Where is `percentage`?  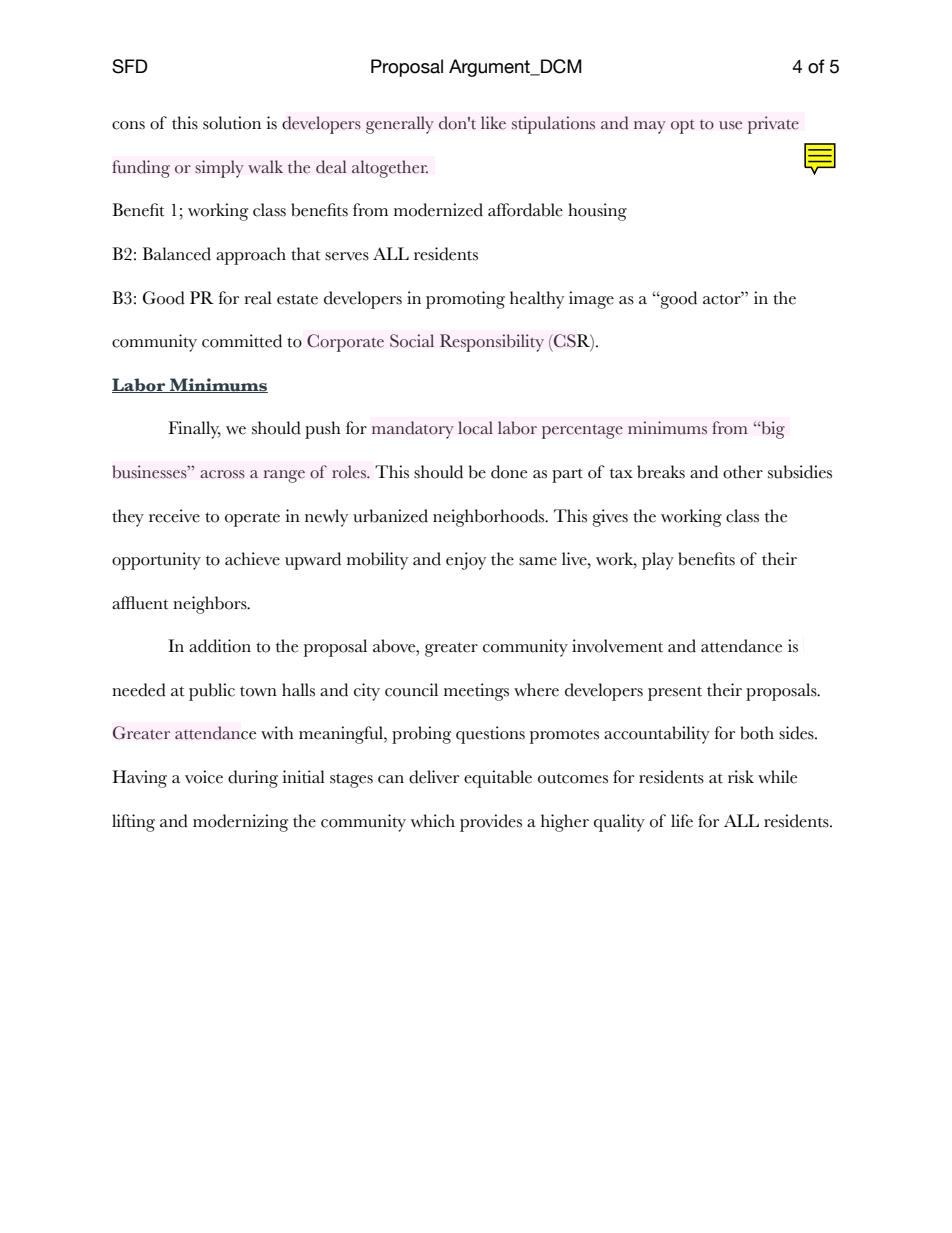 percentage is located at coordinates (582, 431).
